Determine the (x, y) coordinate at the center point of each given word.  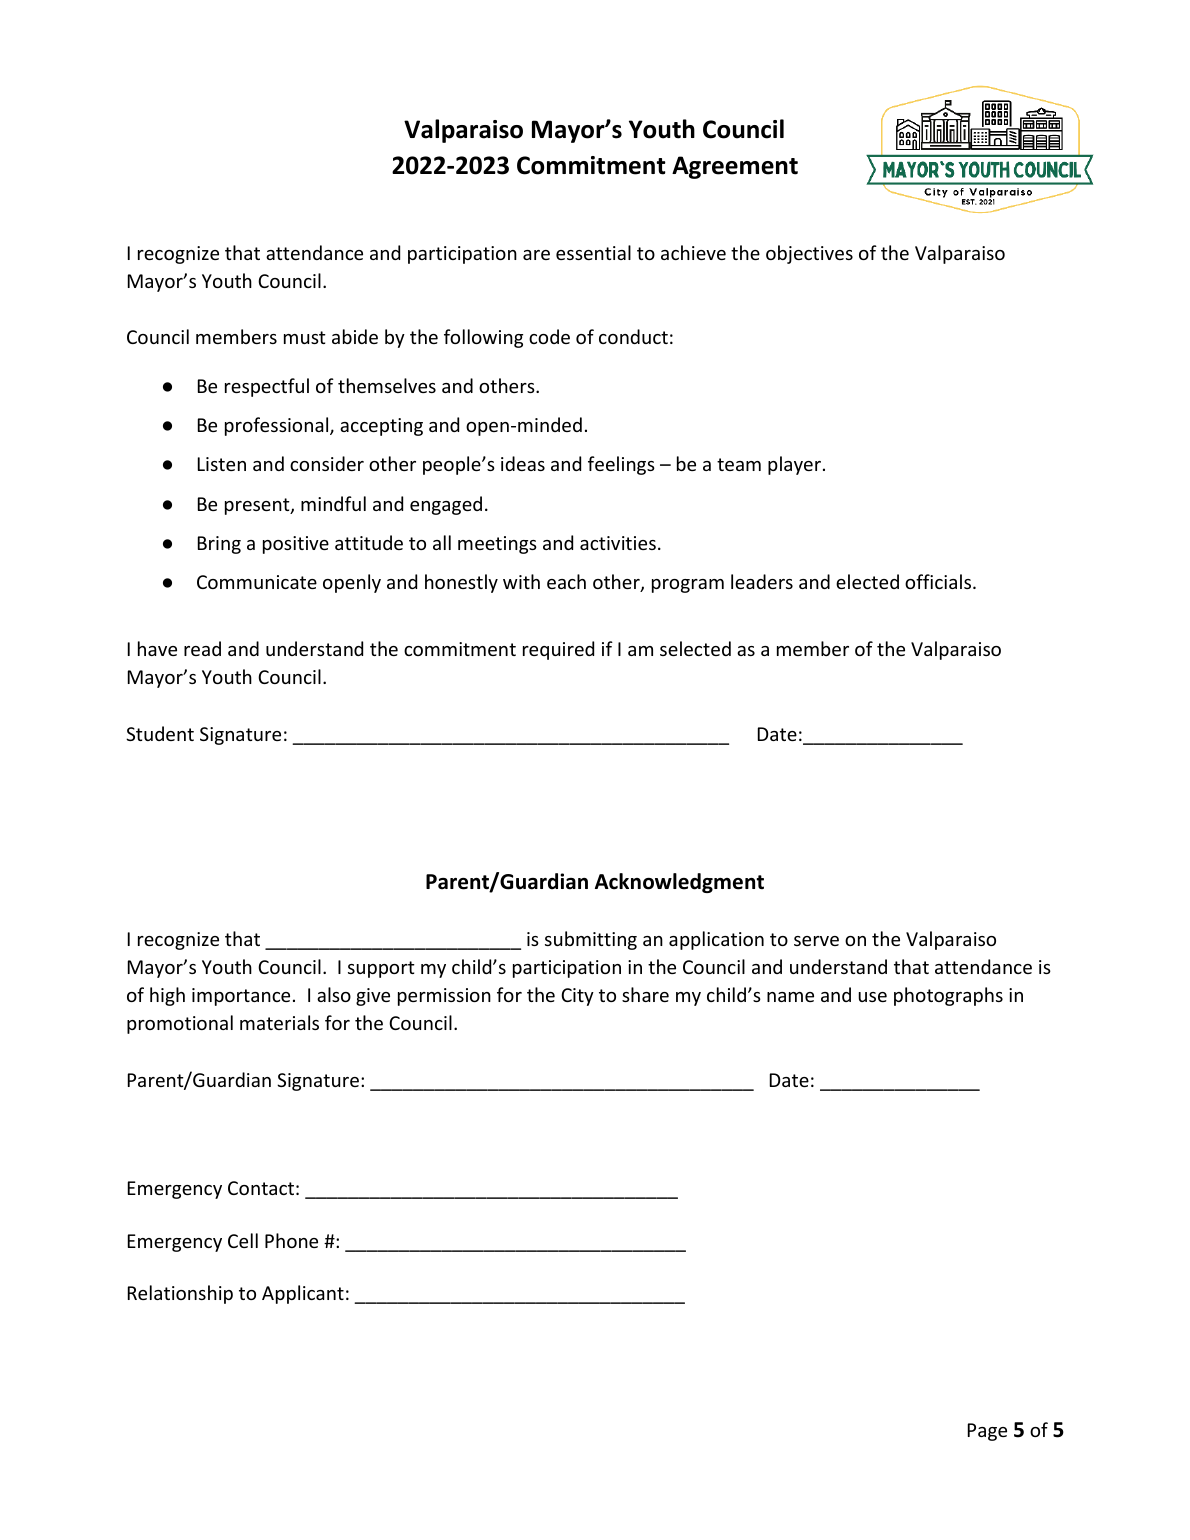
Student (160, 733)
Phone (291, 1240)
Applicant (303, 1294)
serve (816, 941)
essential (593, 252)
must (305, 337)
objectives (809, 254)
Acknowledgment (679, 883)
